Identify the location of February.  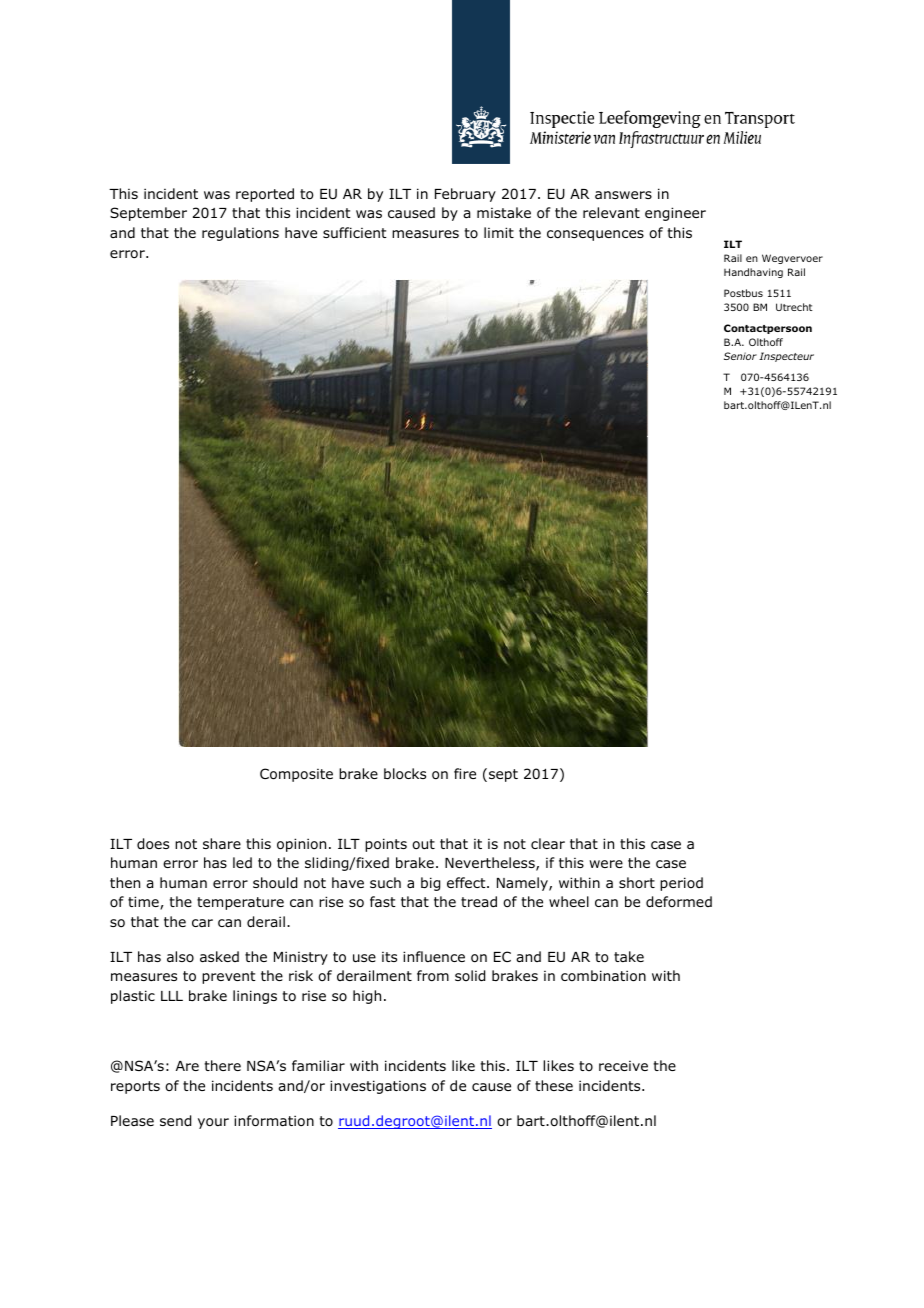
(465, 195).
